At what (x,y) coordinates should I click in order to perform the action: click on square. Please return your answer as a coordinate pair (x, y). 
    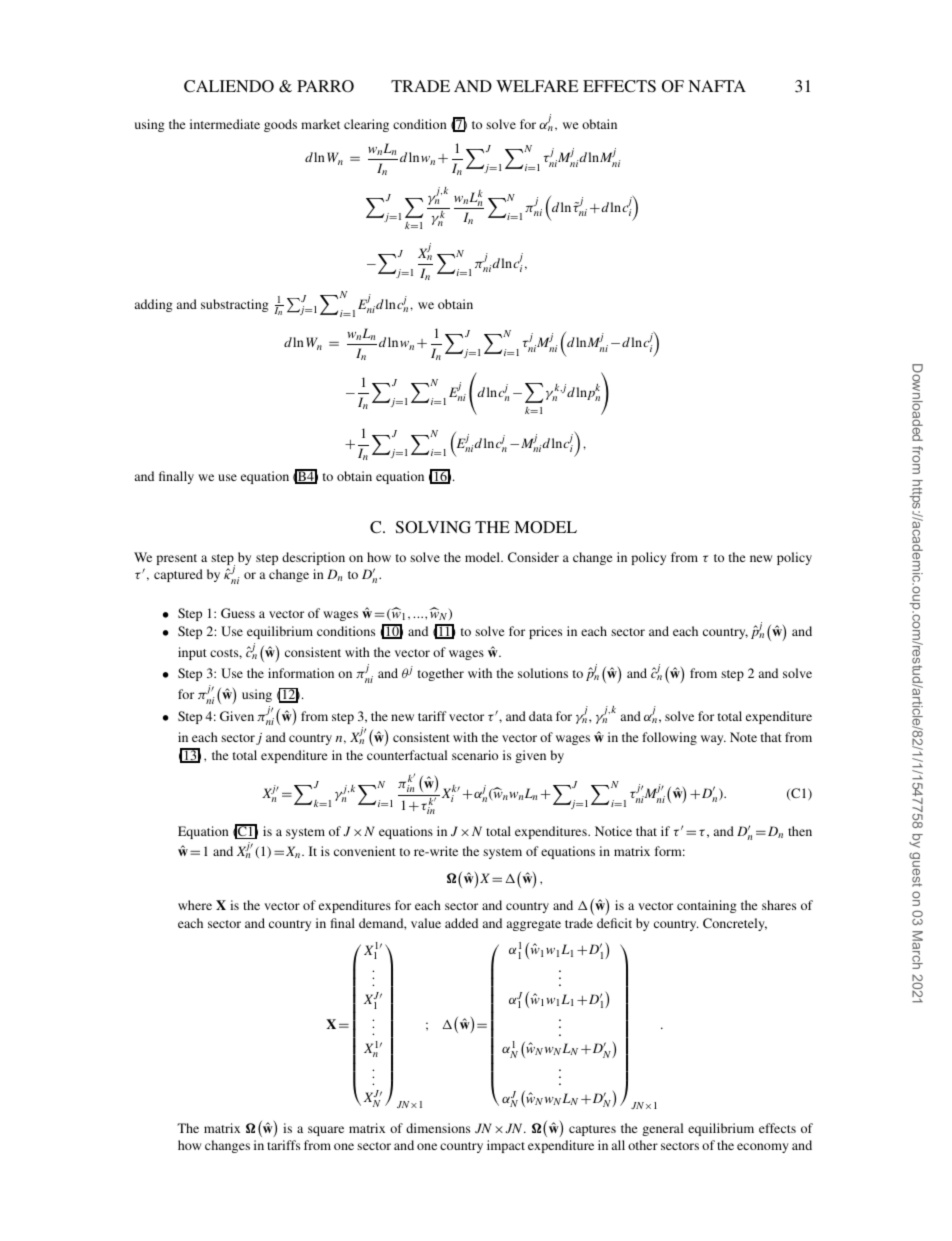
    Looking at the image, I should click on (326, 1131).
